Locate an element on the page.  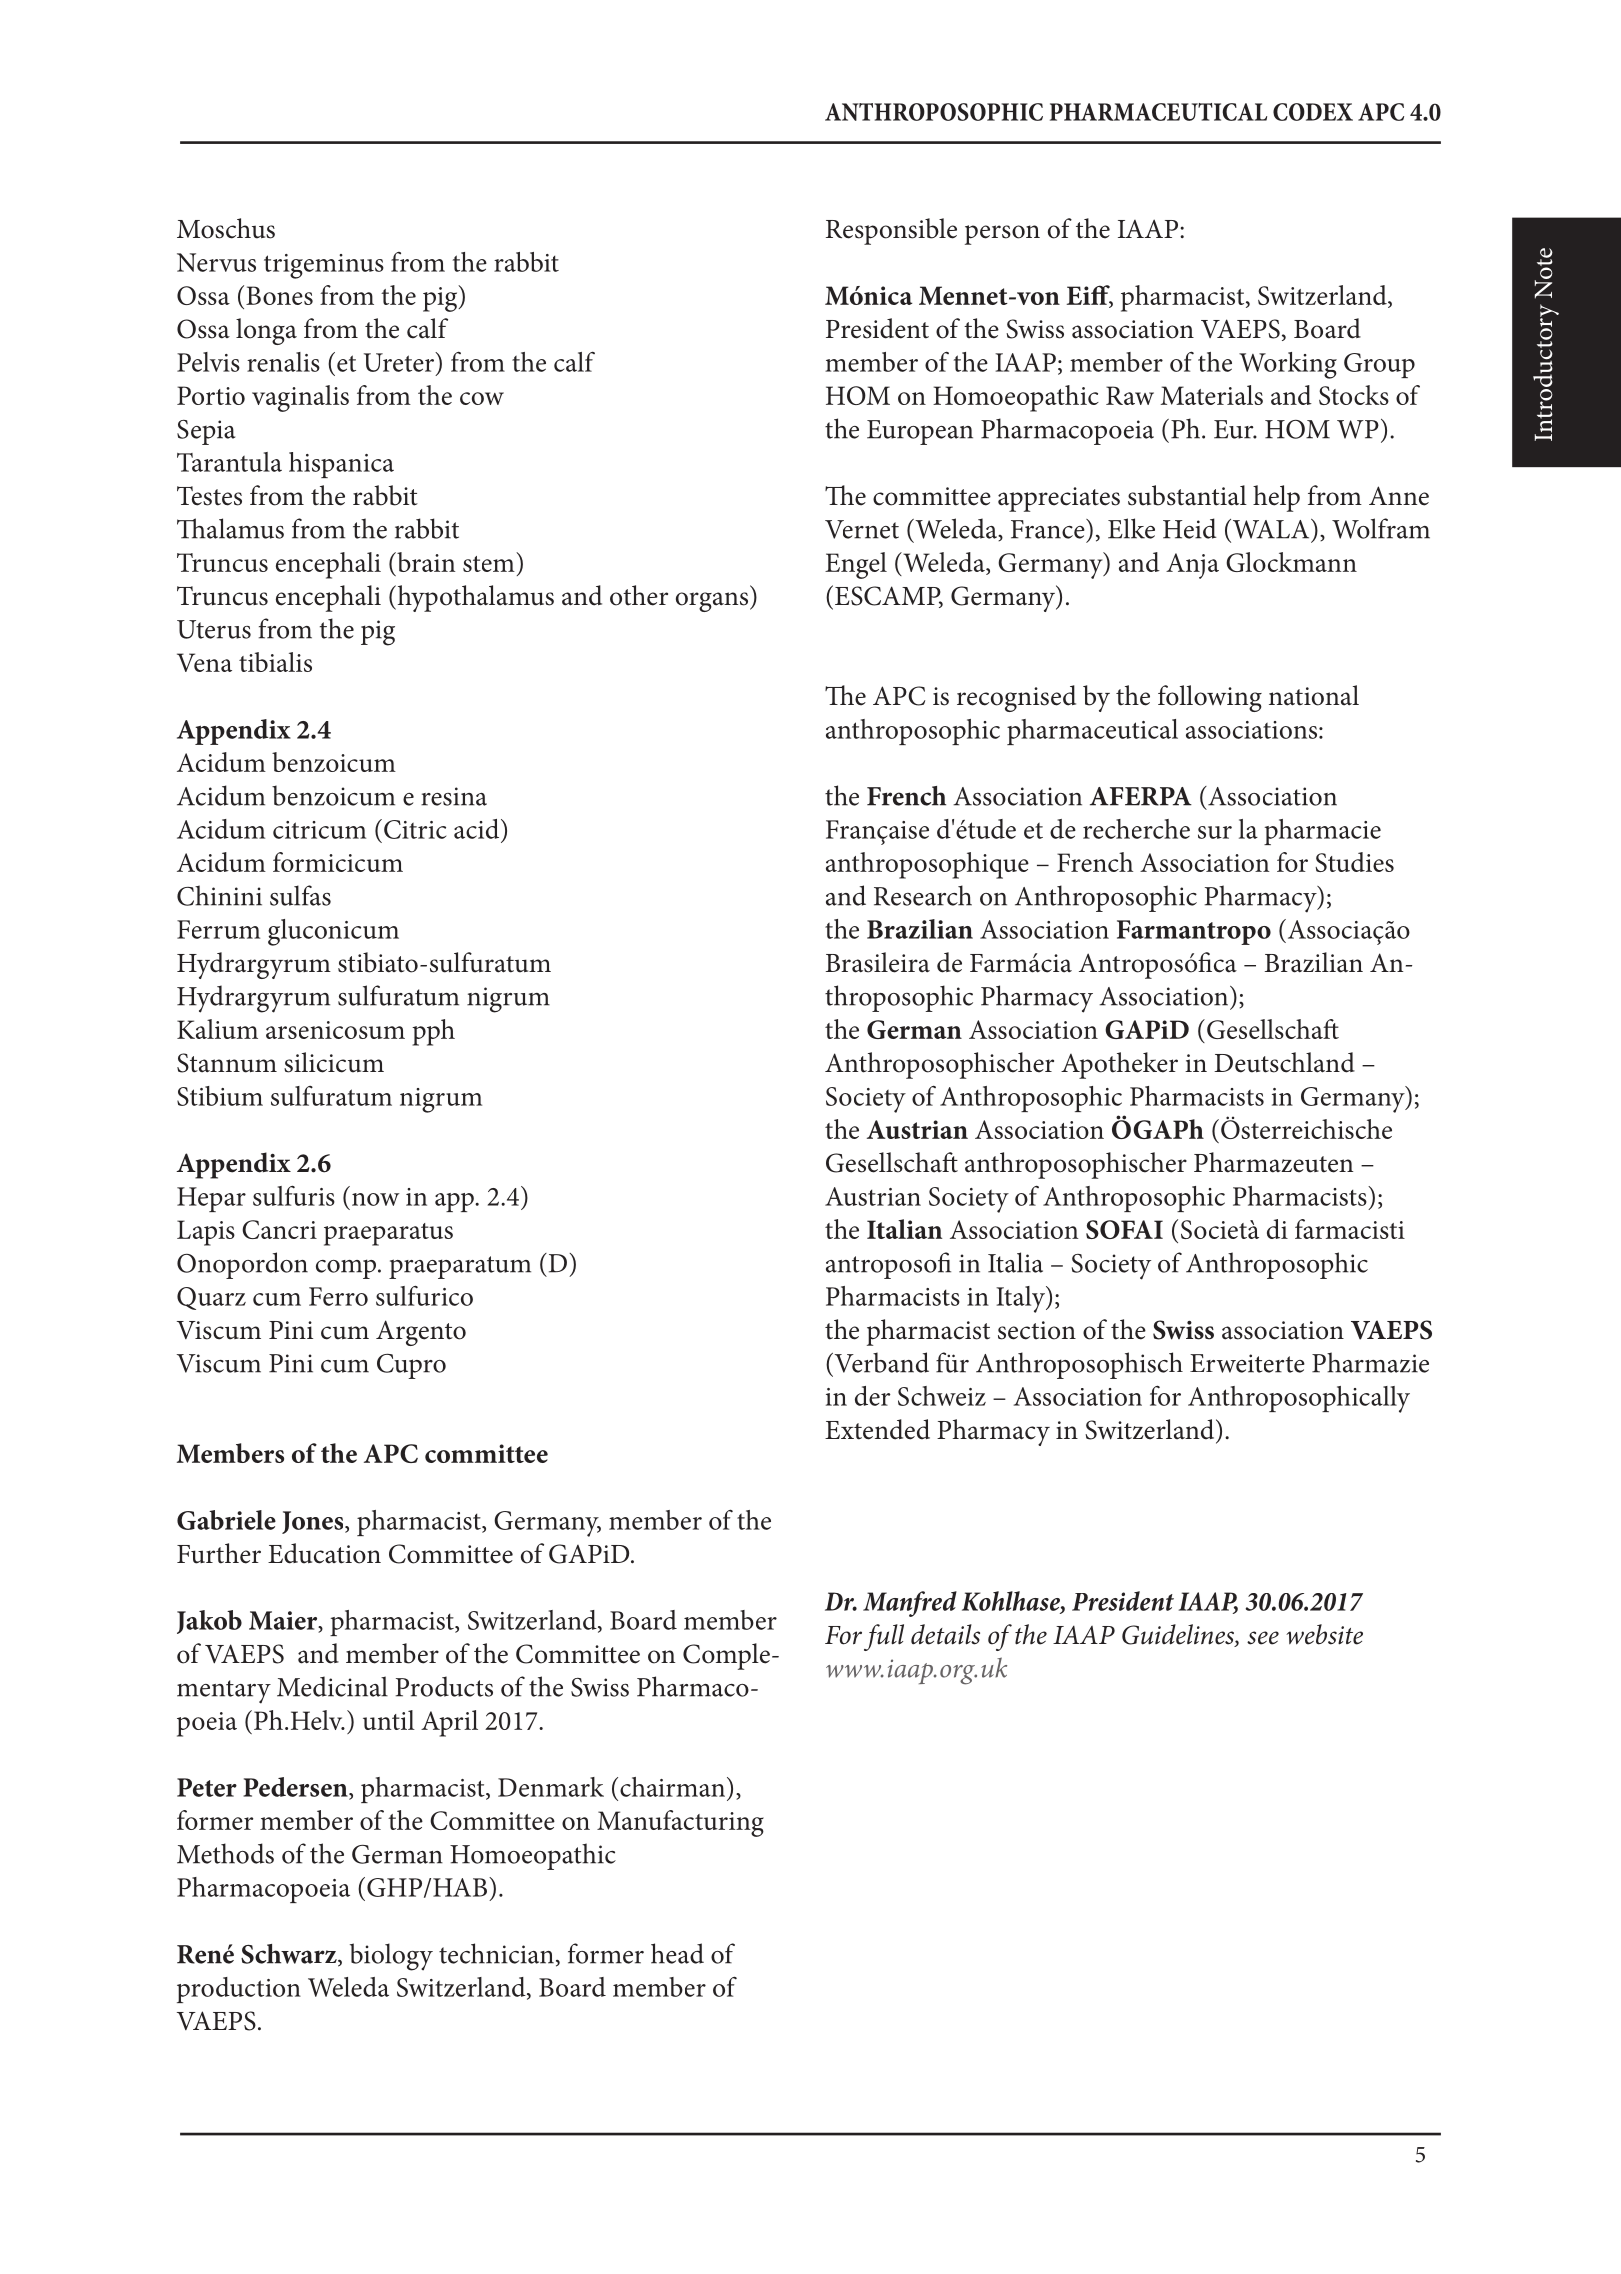
Responsible is located at coordinates (891, 231).
